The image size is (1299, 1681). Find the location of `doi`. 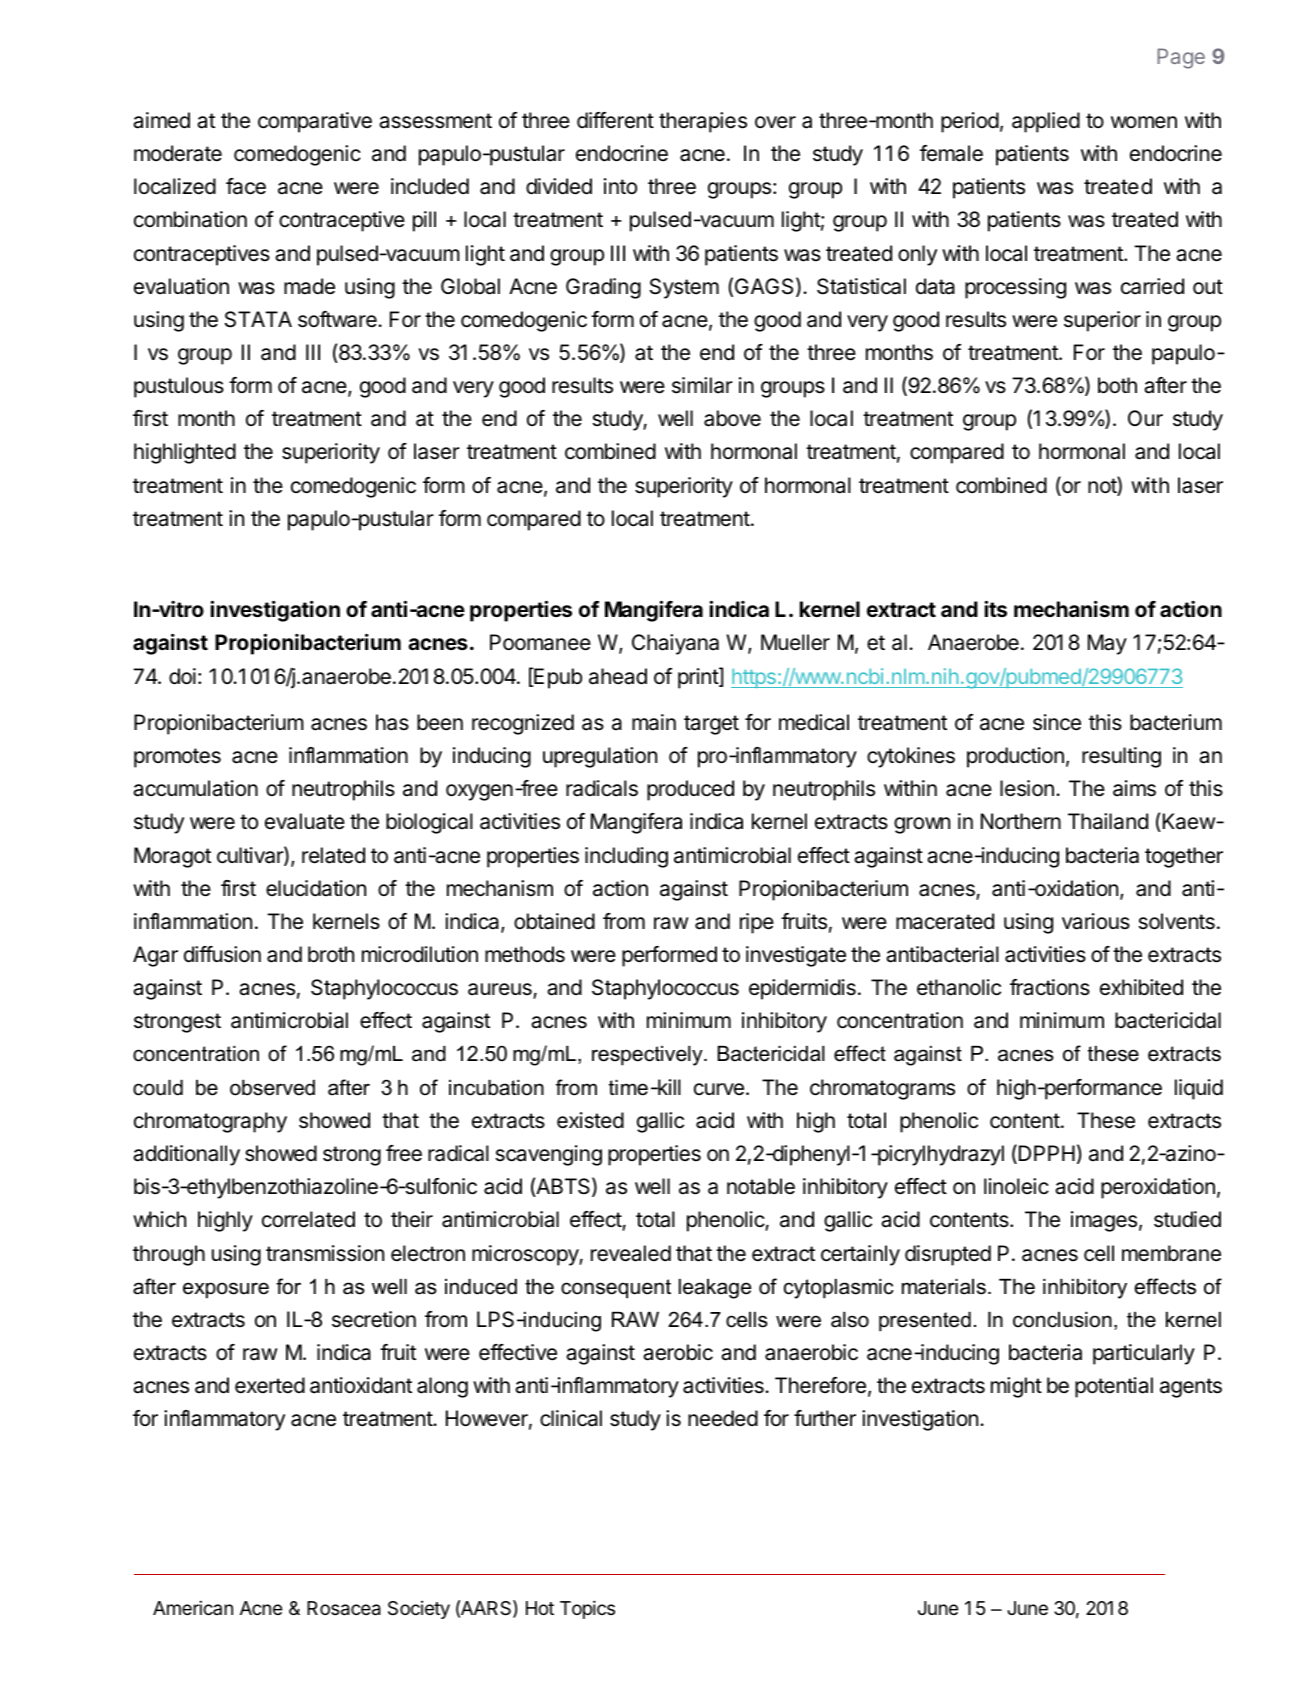

doi is located at coordinates (182, 676).
